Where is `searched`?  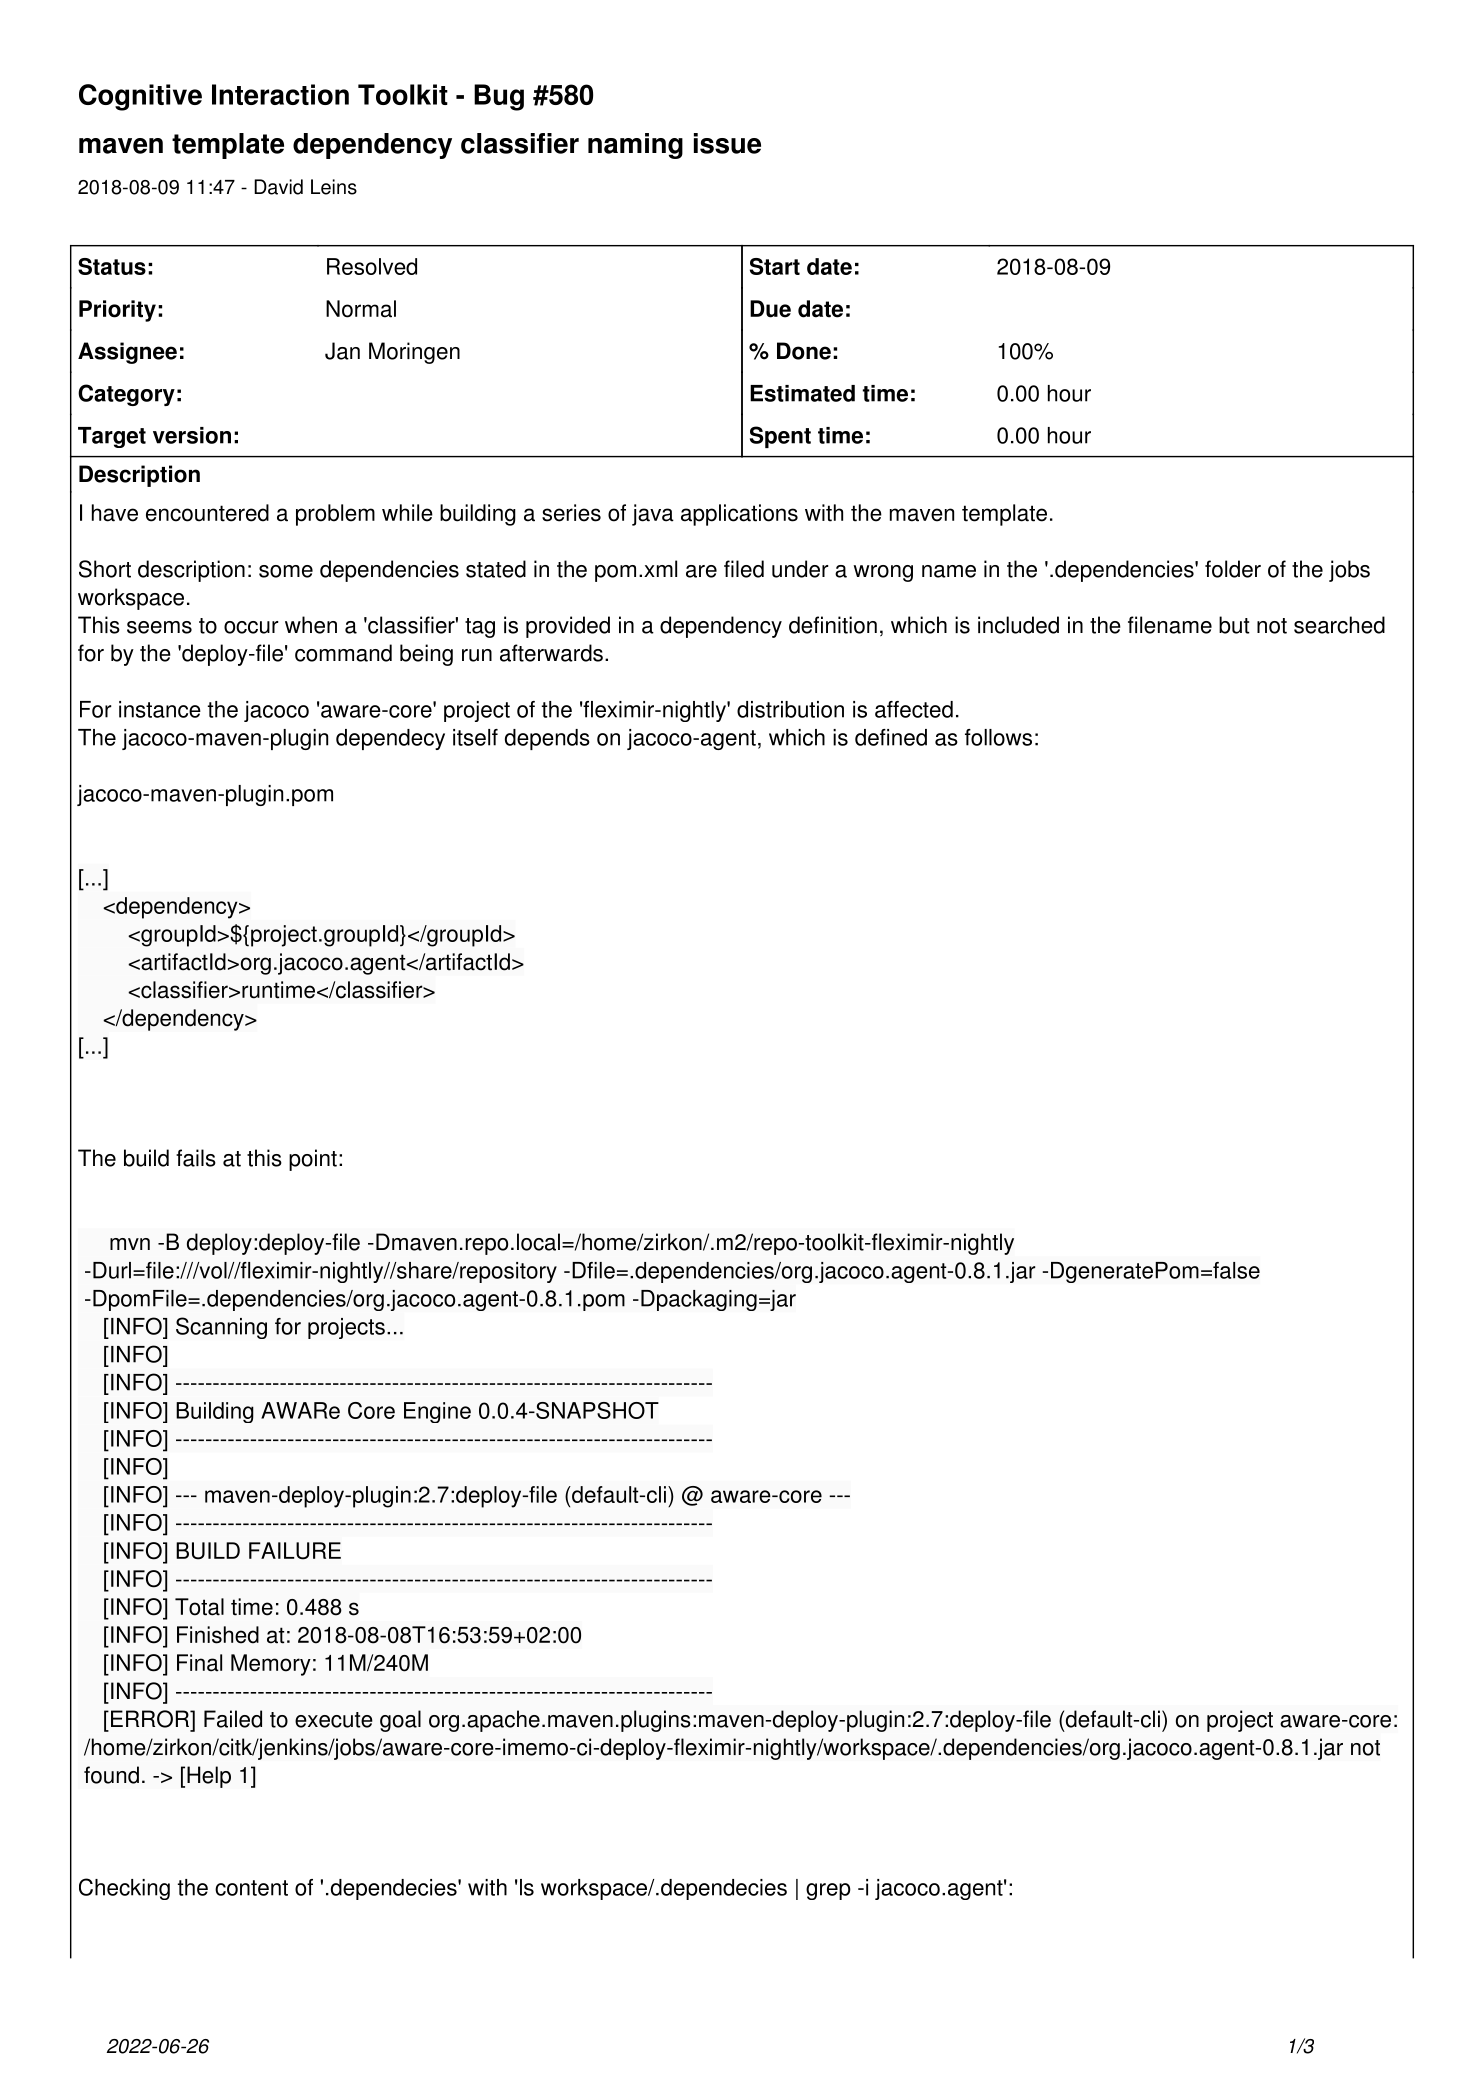 searched is located at coordinates (1339, 625).
